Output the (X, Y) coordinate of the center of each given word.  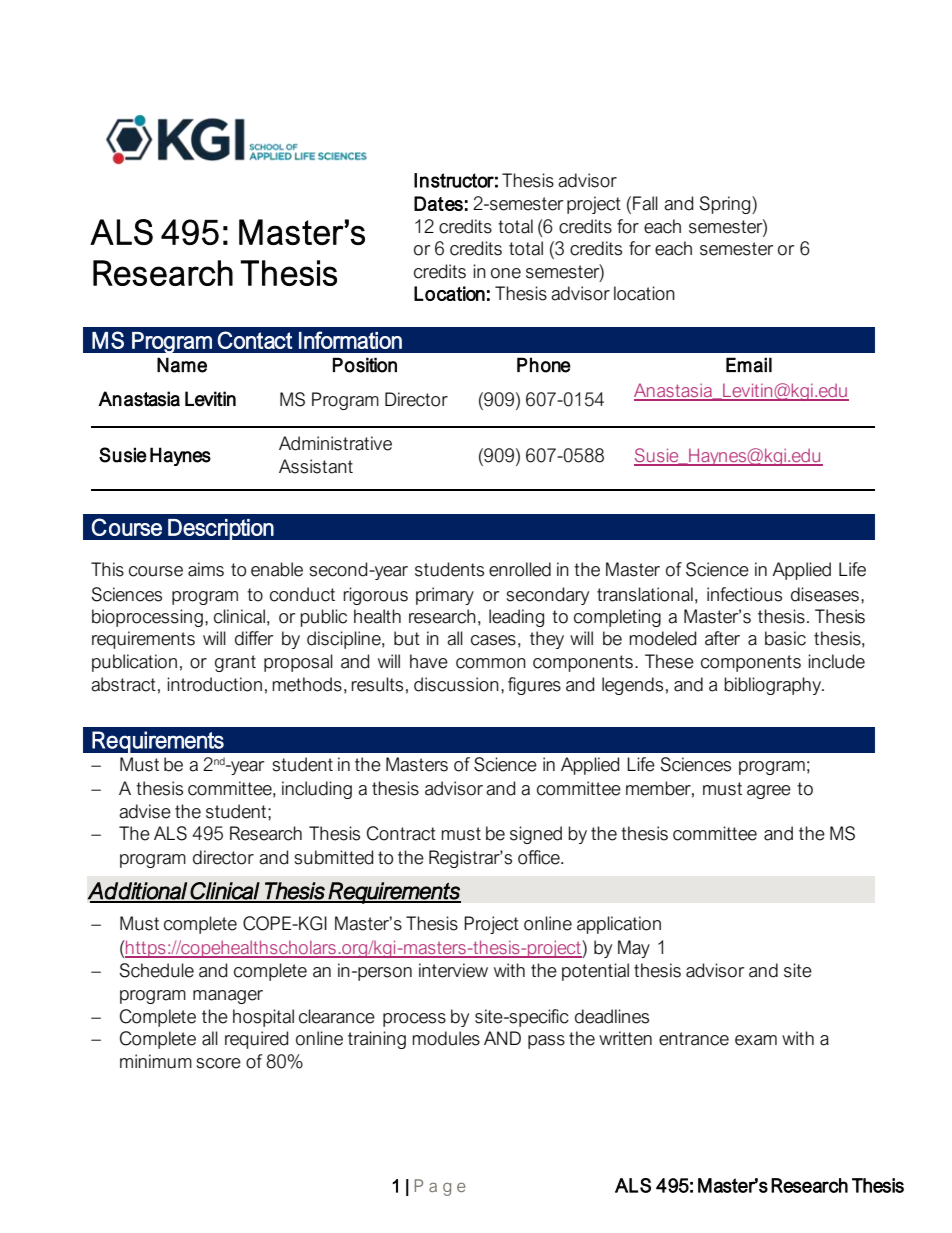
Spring (726, 205)
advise (145, 811)
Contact (255, 340)
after (722, 638)
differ (254, 638)
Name (182, 365)
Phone (544, 365)
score (219, 1063)
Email (749, 365)
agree (769, 792)
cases (493, 640)
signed (536, 835)
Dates (438, 203)
